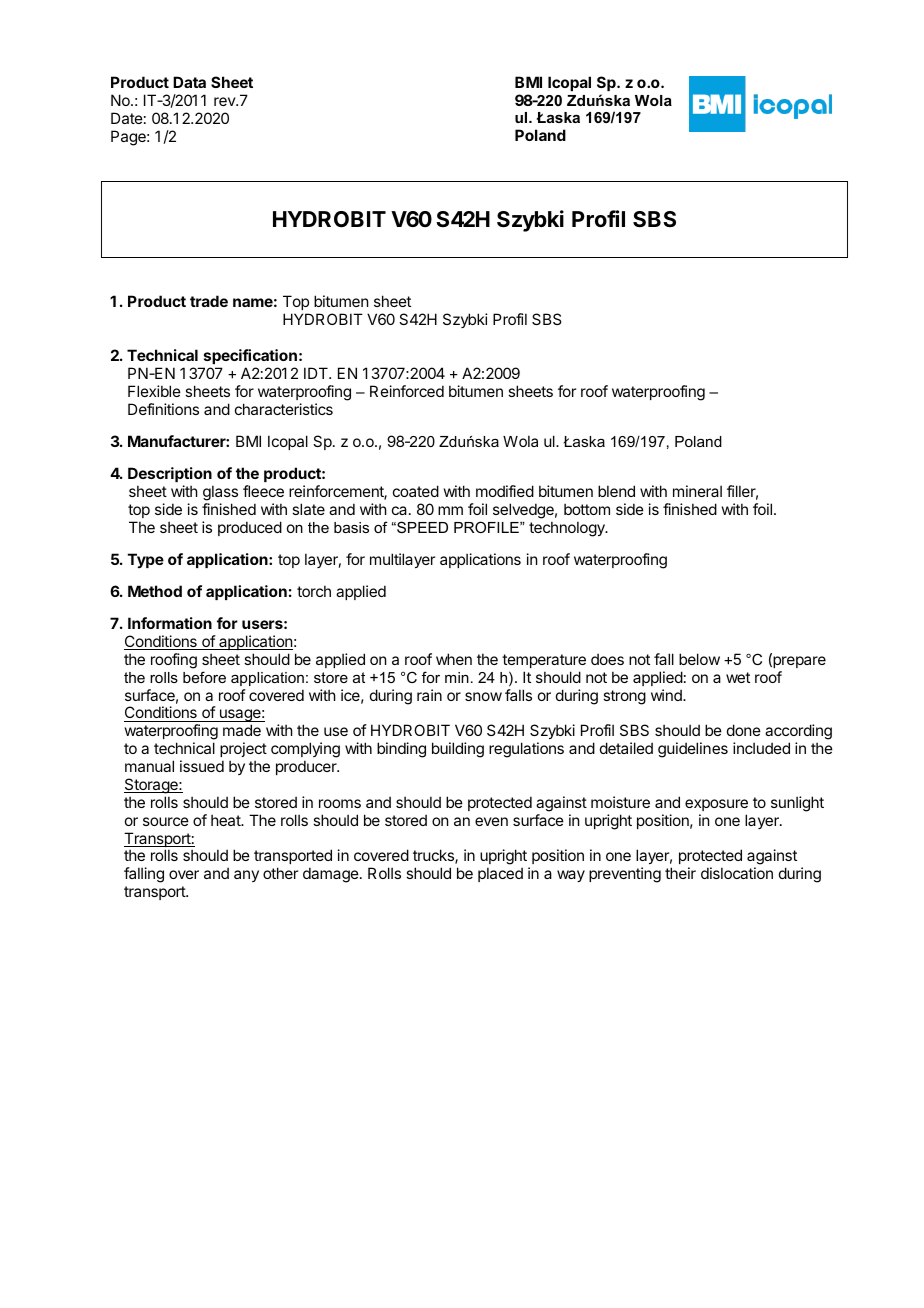 The width and height of the screenshot is (924, 1308). I want to click on blend, so click(616, 491).
